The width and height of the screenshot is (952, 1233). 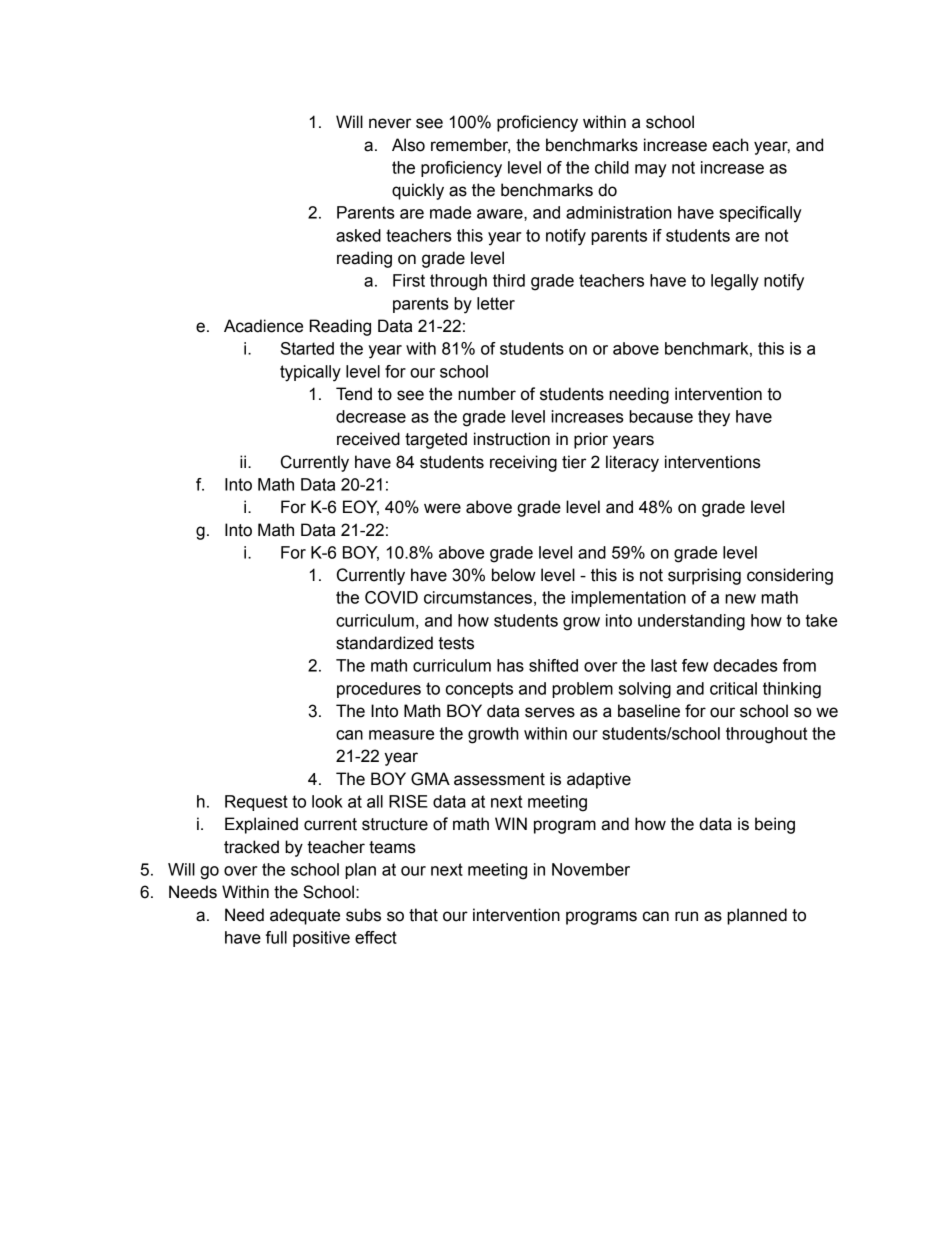 What do you see at coordinates (470, 145) in the screenshot?
I see `remember` at bounding box center [470, 145].
